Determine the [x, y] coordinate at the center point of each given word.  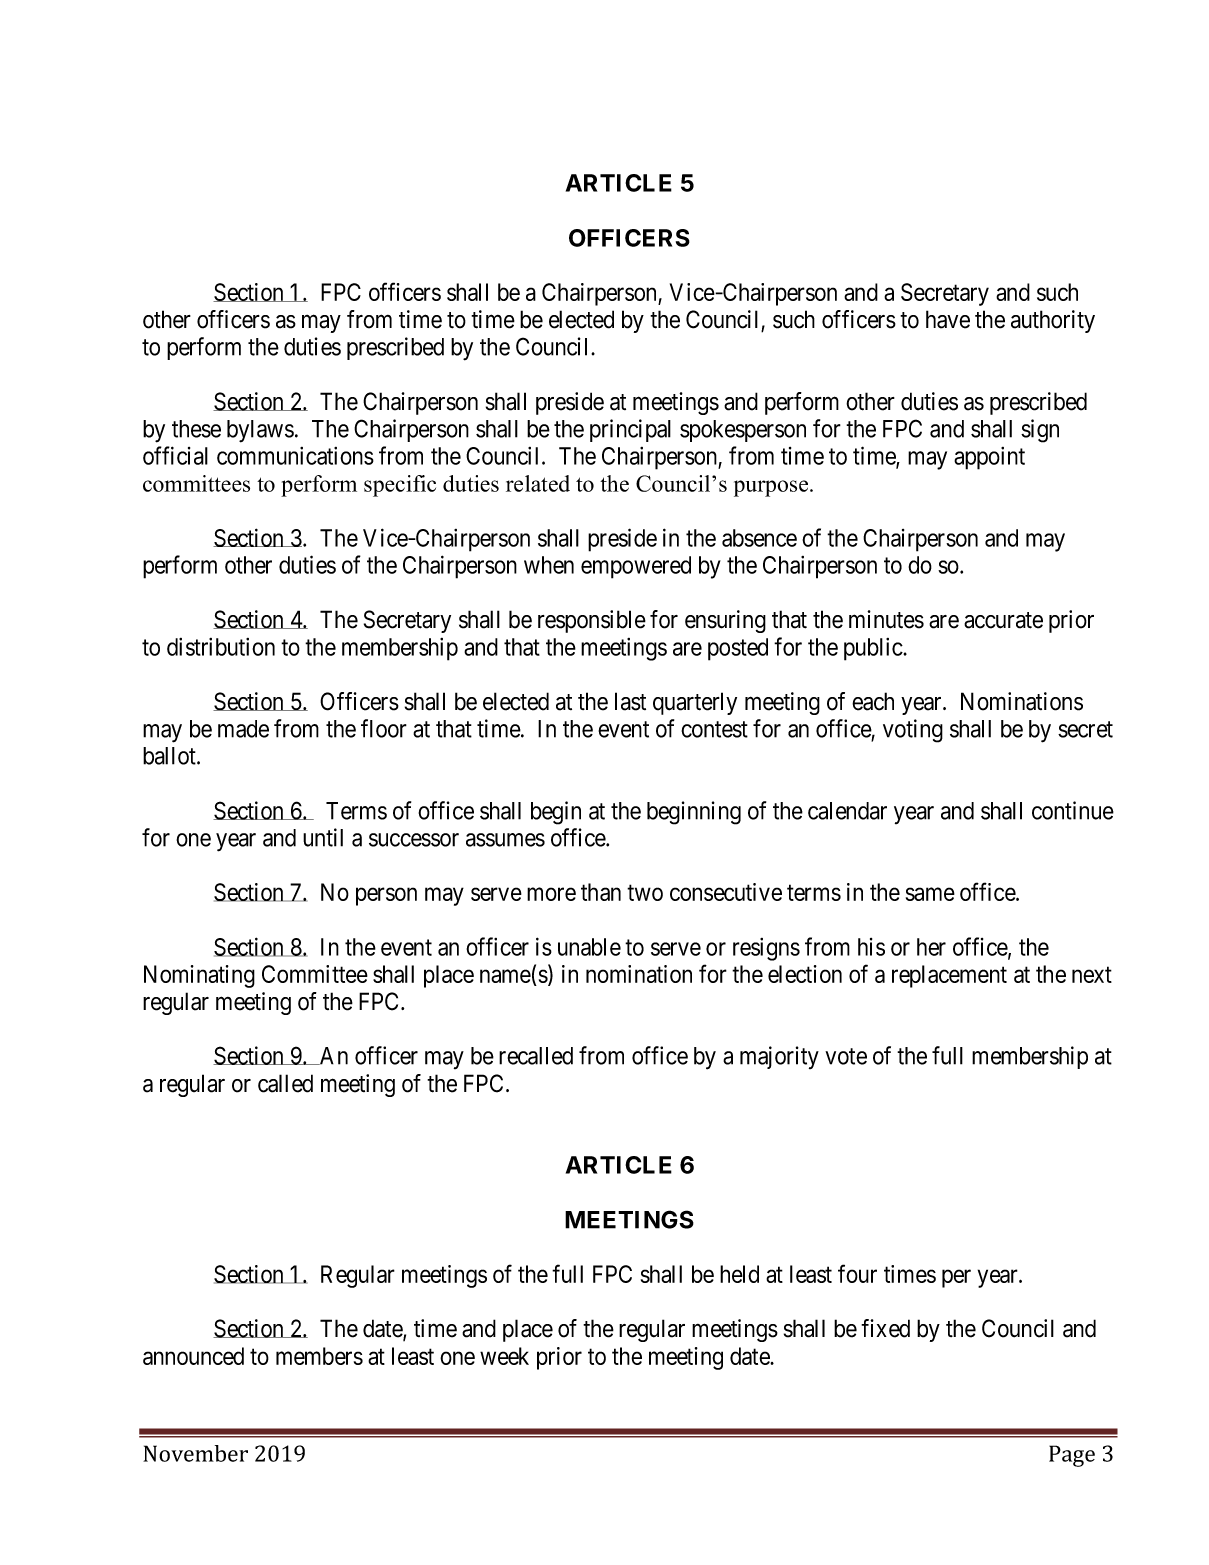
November [195, 1453]
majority [779, 1057]
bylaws [260, 431]
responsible [592, 621]
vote [846, 1056]
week [504, 1356]
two [645, 893]
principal [630, 430]
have [948, 319]
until [323, 837]
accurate [1003, 620]
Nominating [199, 976]
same [930, 894]
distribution [221, 647]
